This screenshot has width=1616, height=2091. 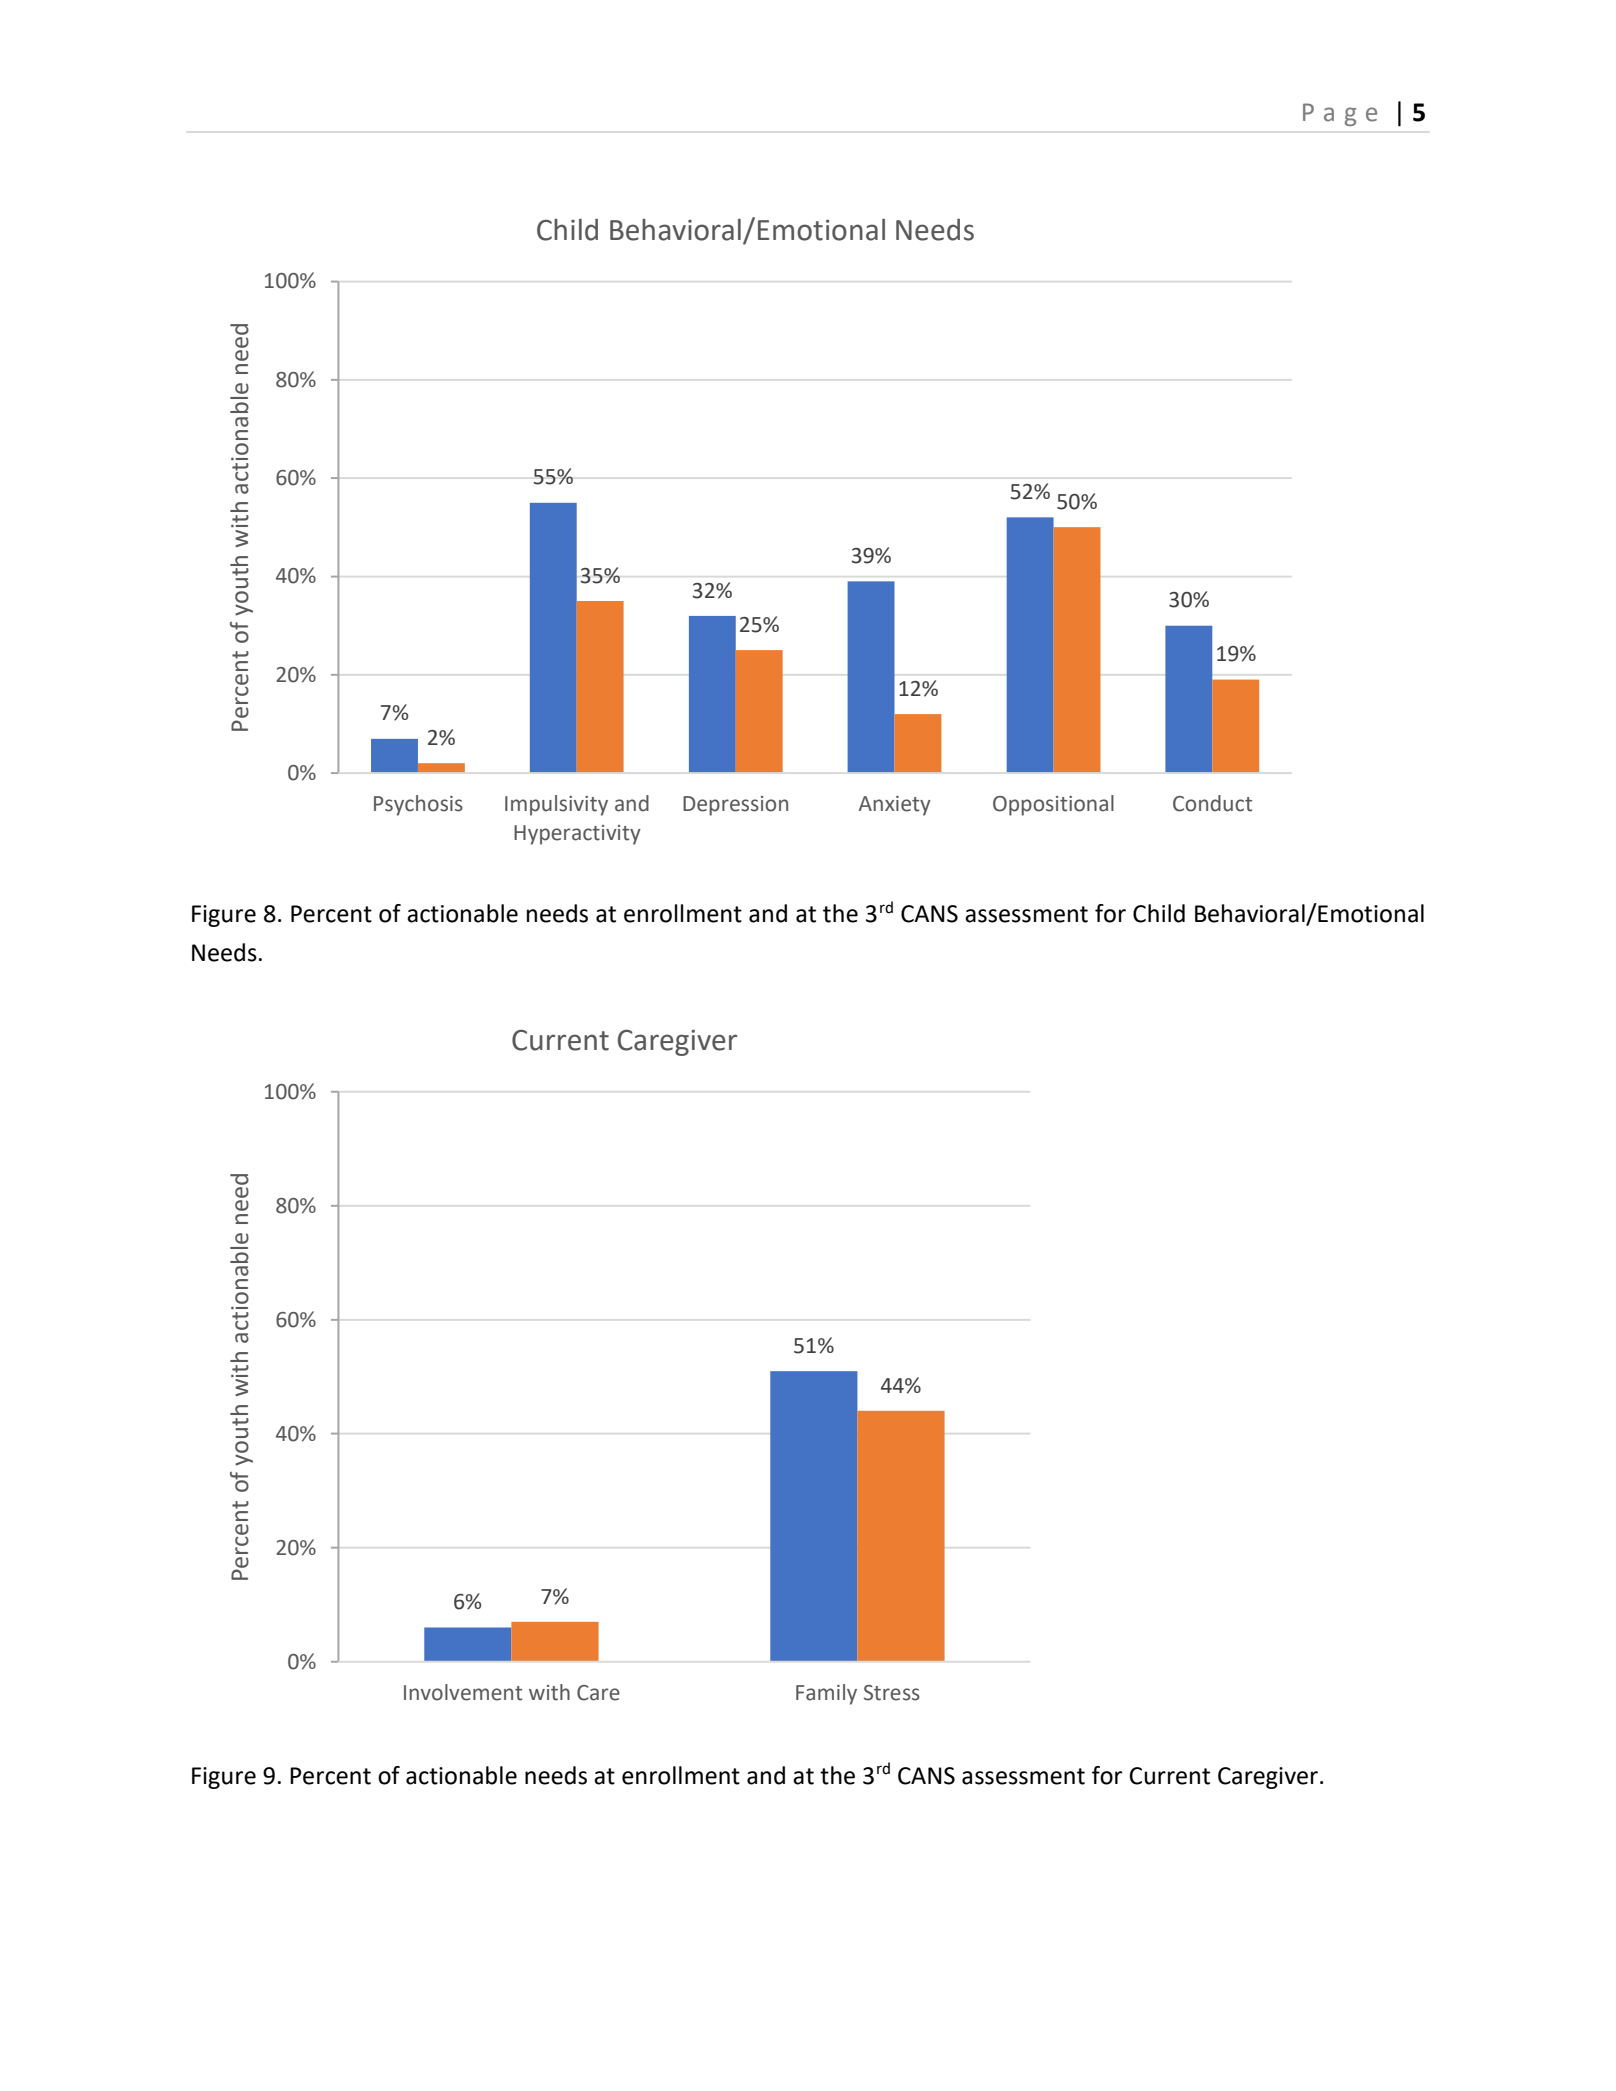 What do you see at coordinates (826, 1694) in the screenshot?
I see `Family` at bounding box center [826, 1694].
